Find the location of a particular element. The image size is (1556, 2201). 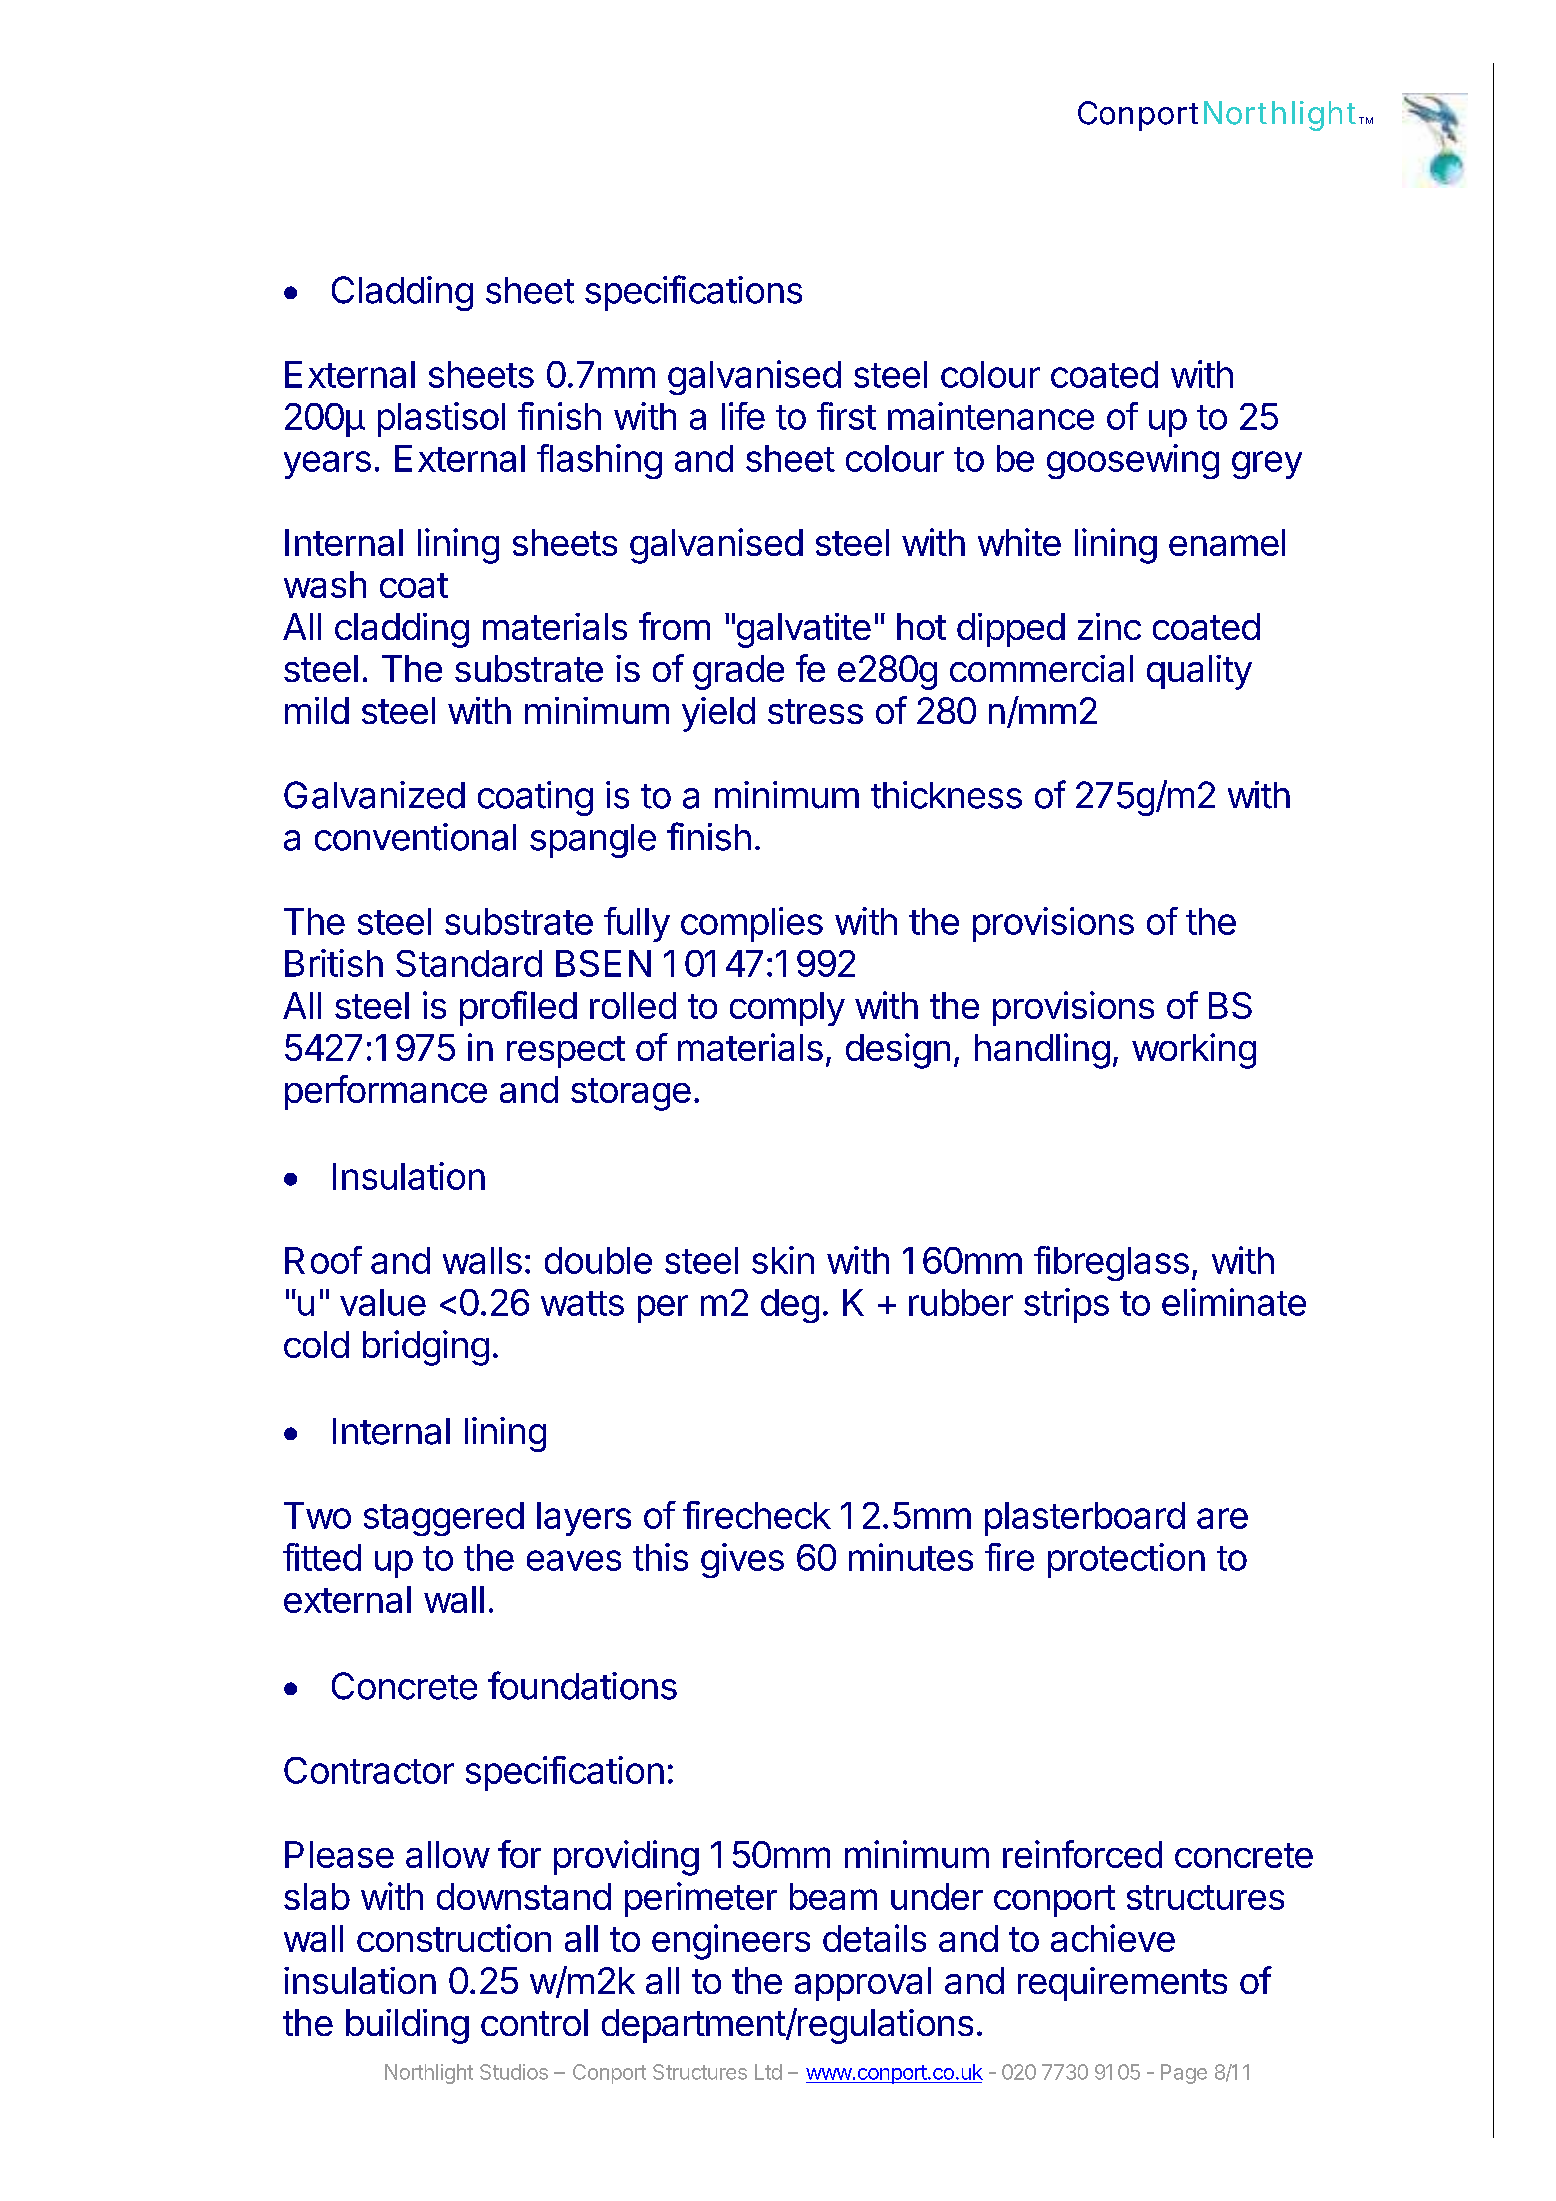

working is located at coordinates (1194, 1051).
